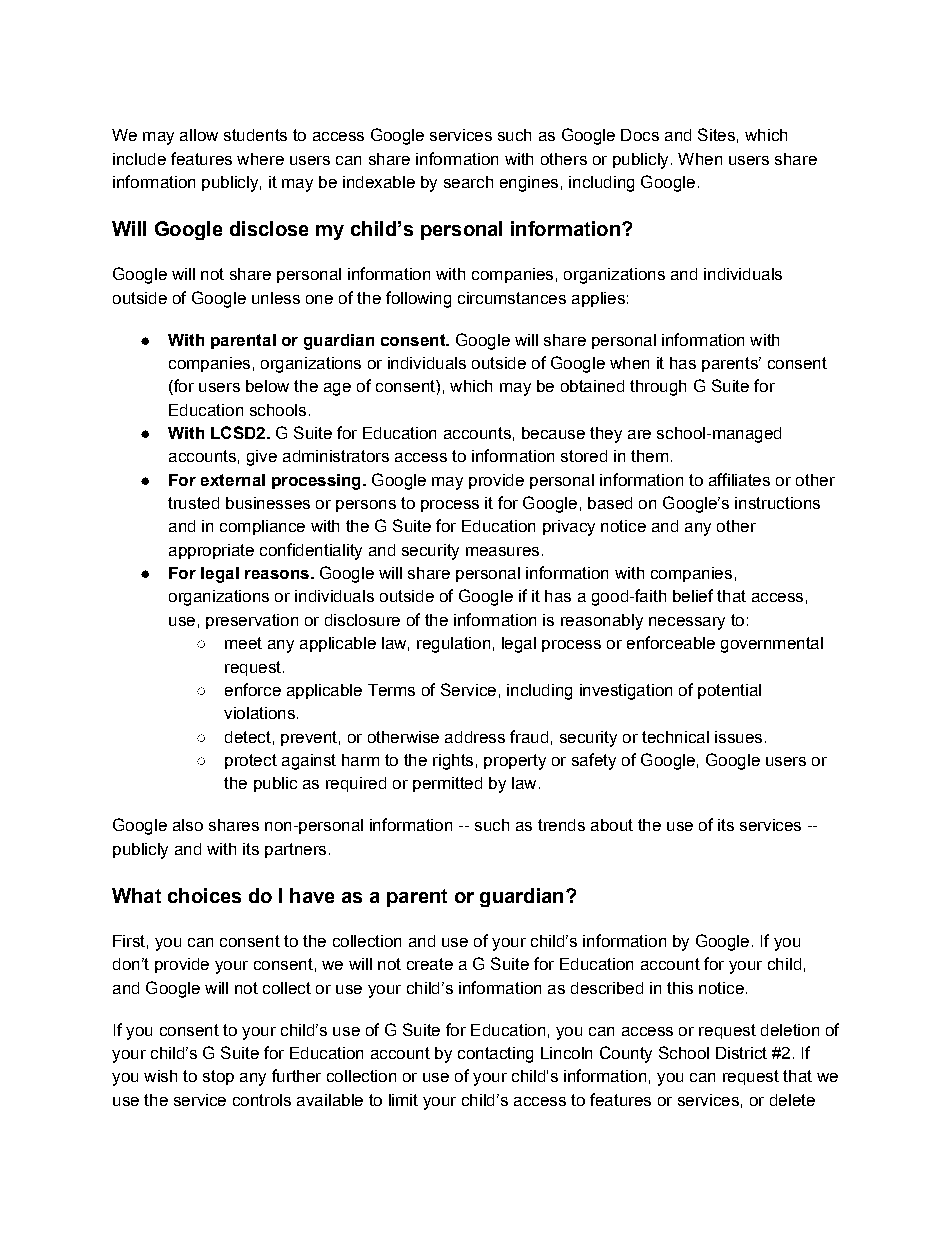 The image size is (952, 1233). What do you see at coordinates (468, 182) in the screenshot?
I see `search` at bounding box center [468, 182].
